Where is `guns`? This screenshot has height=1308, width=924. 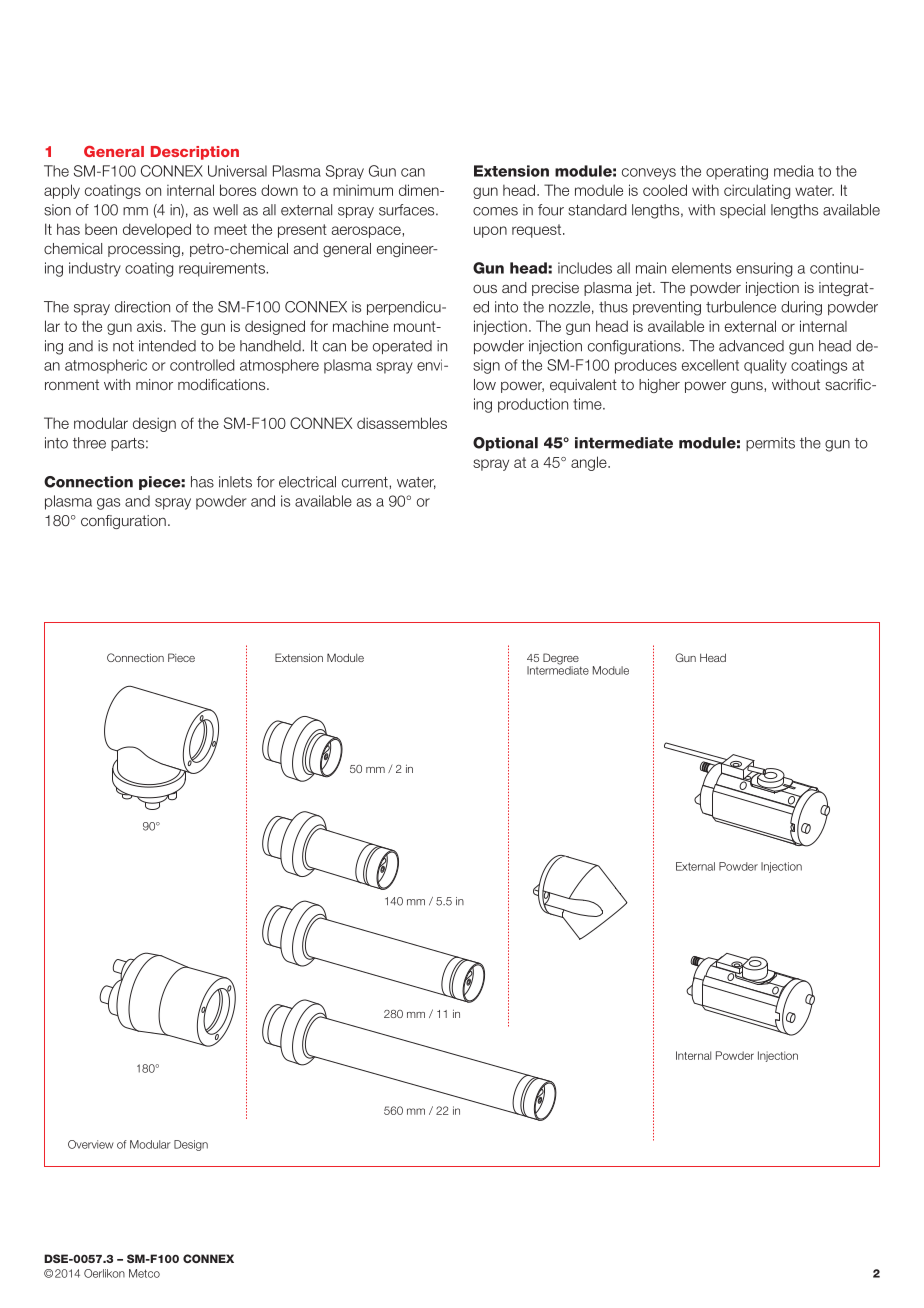 guns is located at coordinates (748, 387).
